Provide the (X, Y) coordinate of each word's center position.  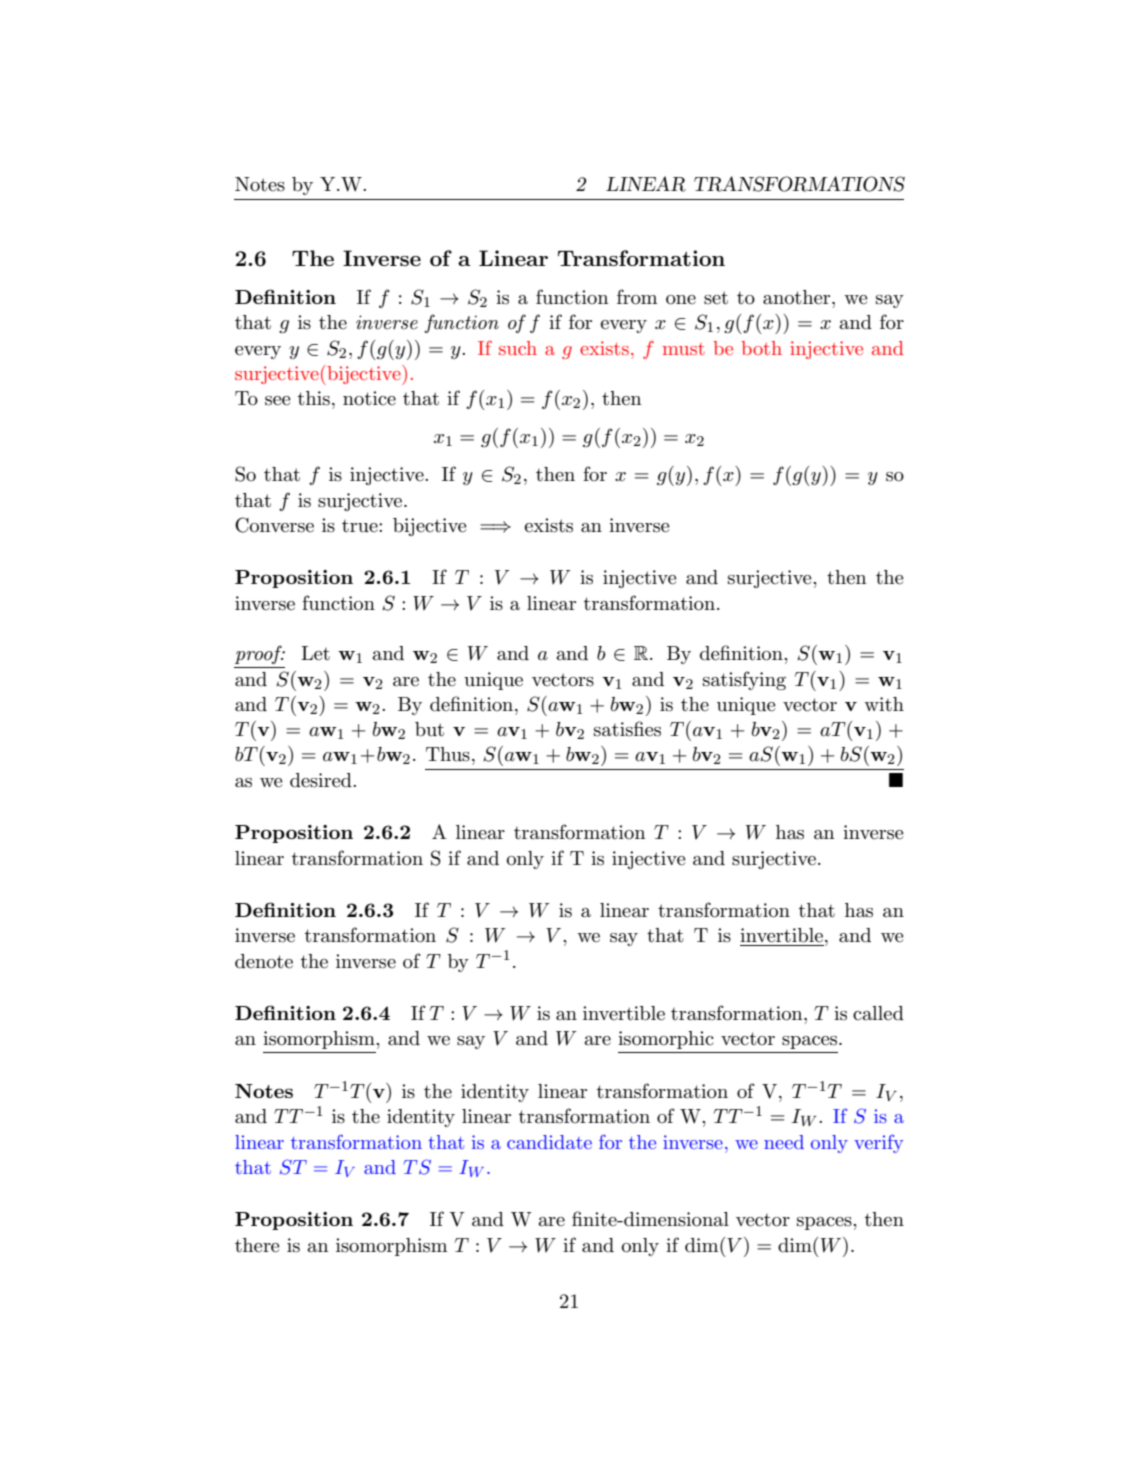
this (314, 398)
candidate (549, 1142)
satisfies (627, 729)
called (878, 1013)
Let (315, 653)
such (518, 348)
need (784, 1142)
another (798, 297)
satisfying (744, 680)
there (257, 1245)
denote (264, 961)
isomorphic (666, 1040)
